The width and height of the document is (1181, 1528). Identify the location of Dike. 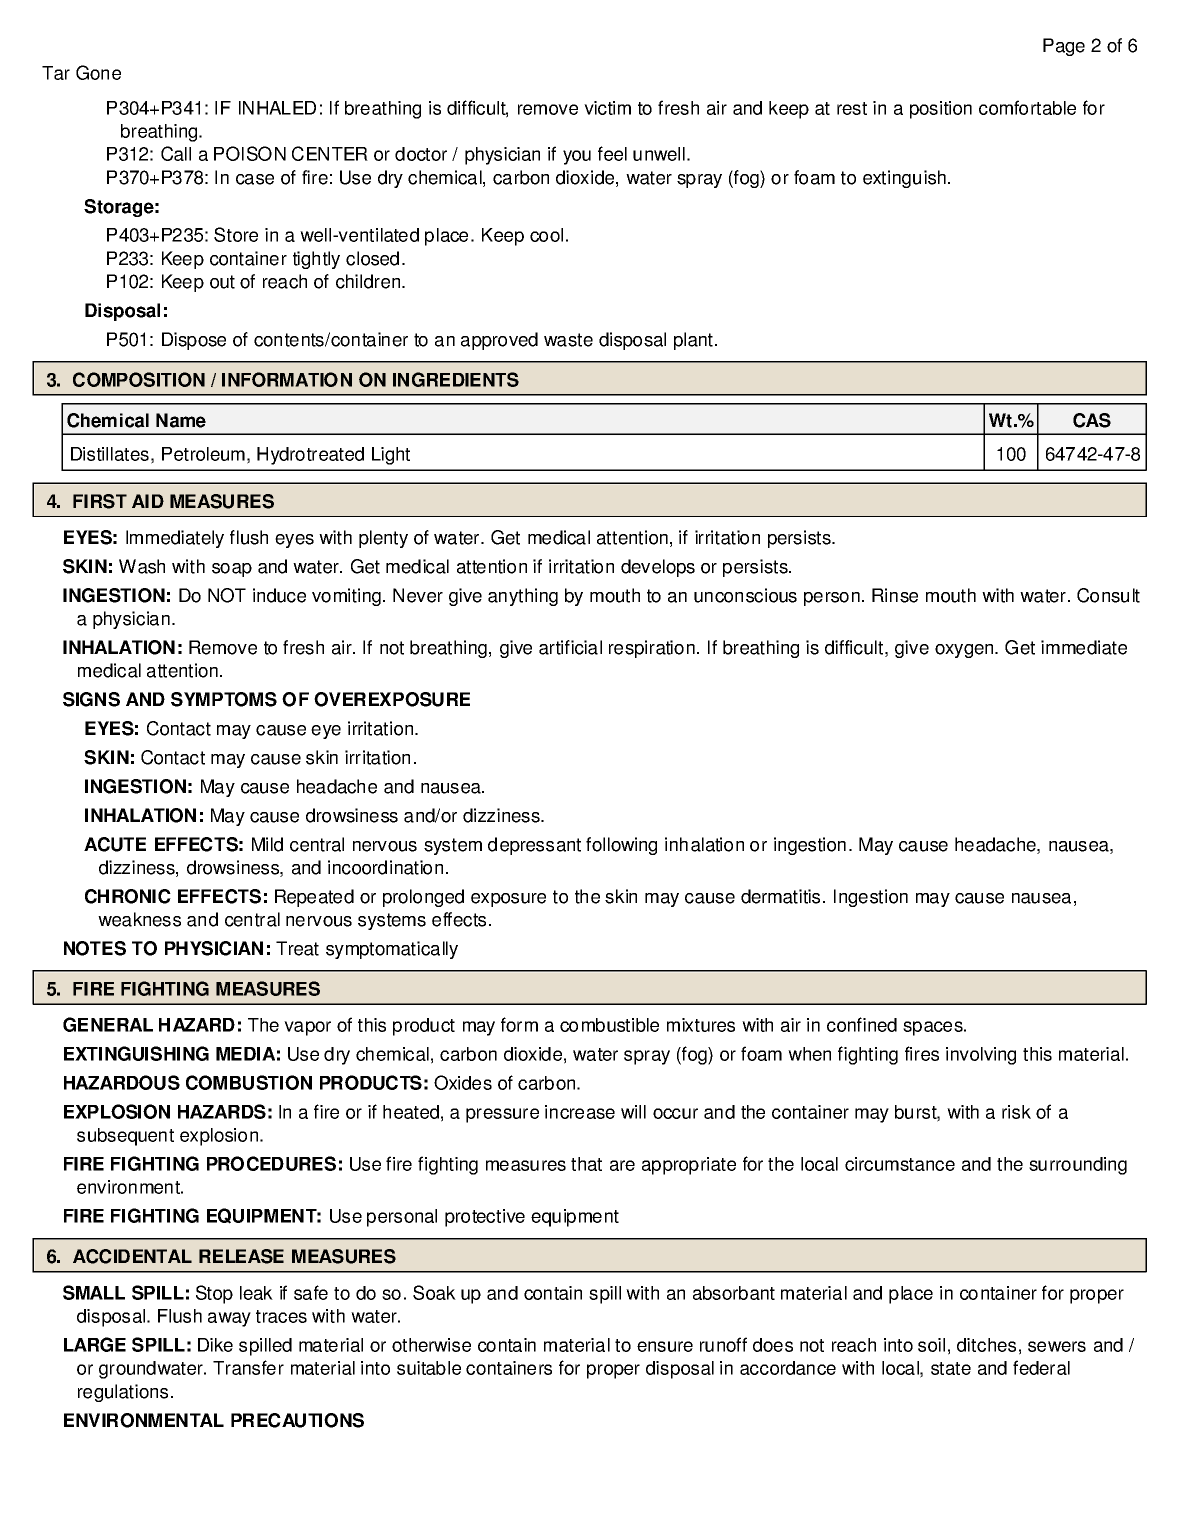
(215, 1345).
